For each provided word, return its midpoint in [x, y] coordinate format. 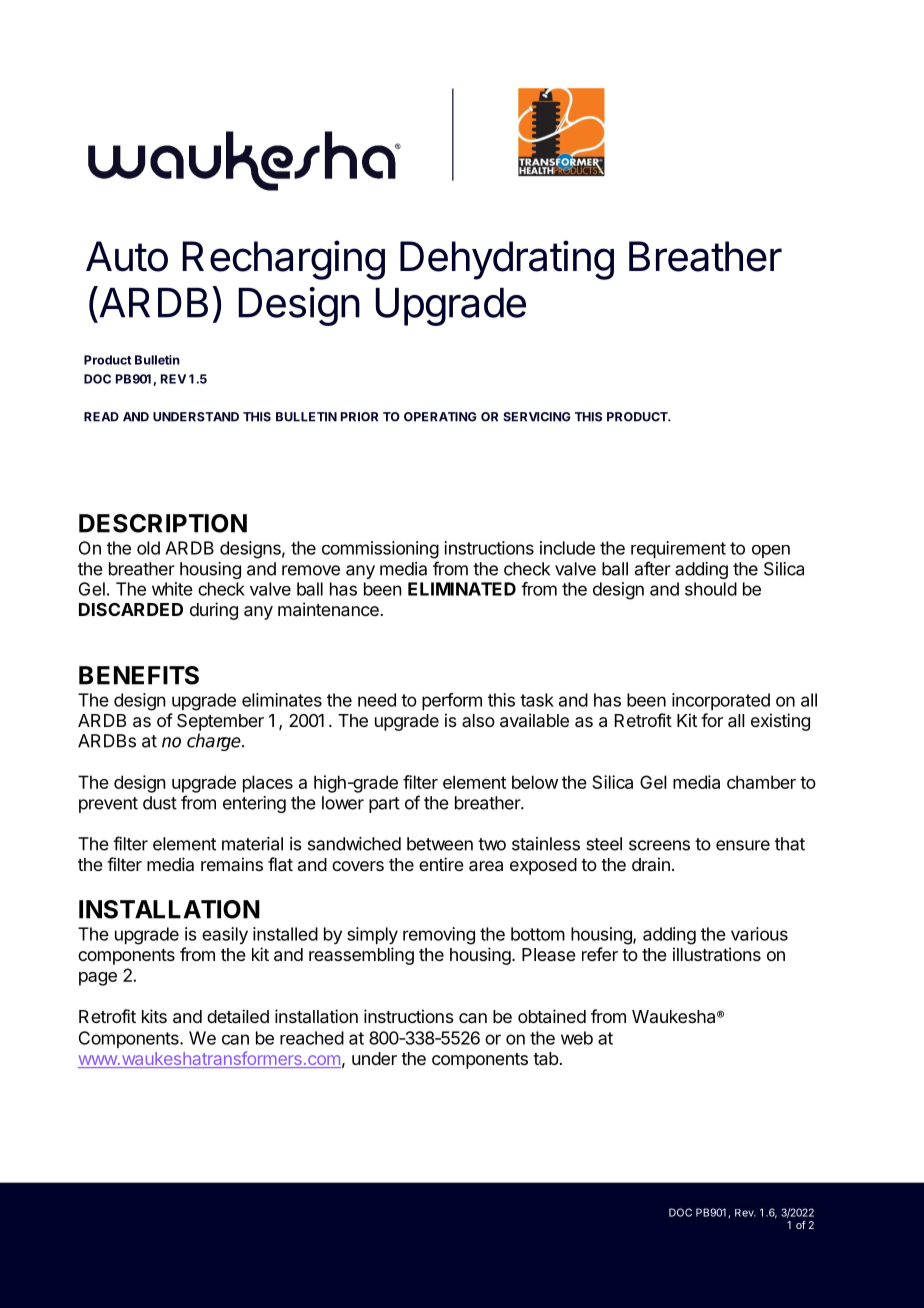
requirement [678, 549]
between [440, 844]
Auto [127, 256]
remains [232, 864]
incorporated [721, 701]
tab [546, 1059]
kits [154, 1016]
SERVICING [537, 417]
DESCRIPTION [163, 523]
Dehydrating [507, 260]
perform [452, 701]
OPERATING [440, 417]
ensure [743, 845]
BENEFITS [139, 675]
